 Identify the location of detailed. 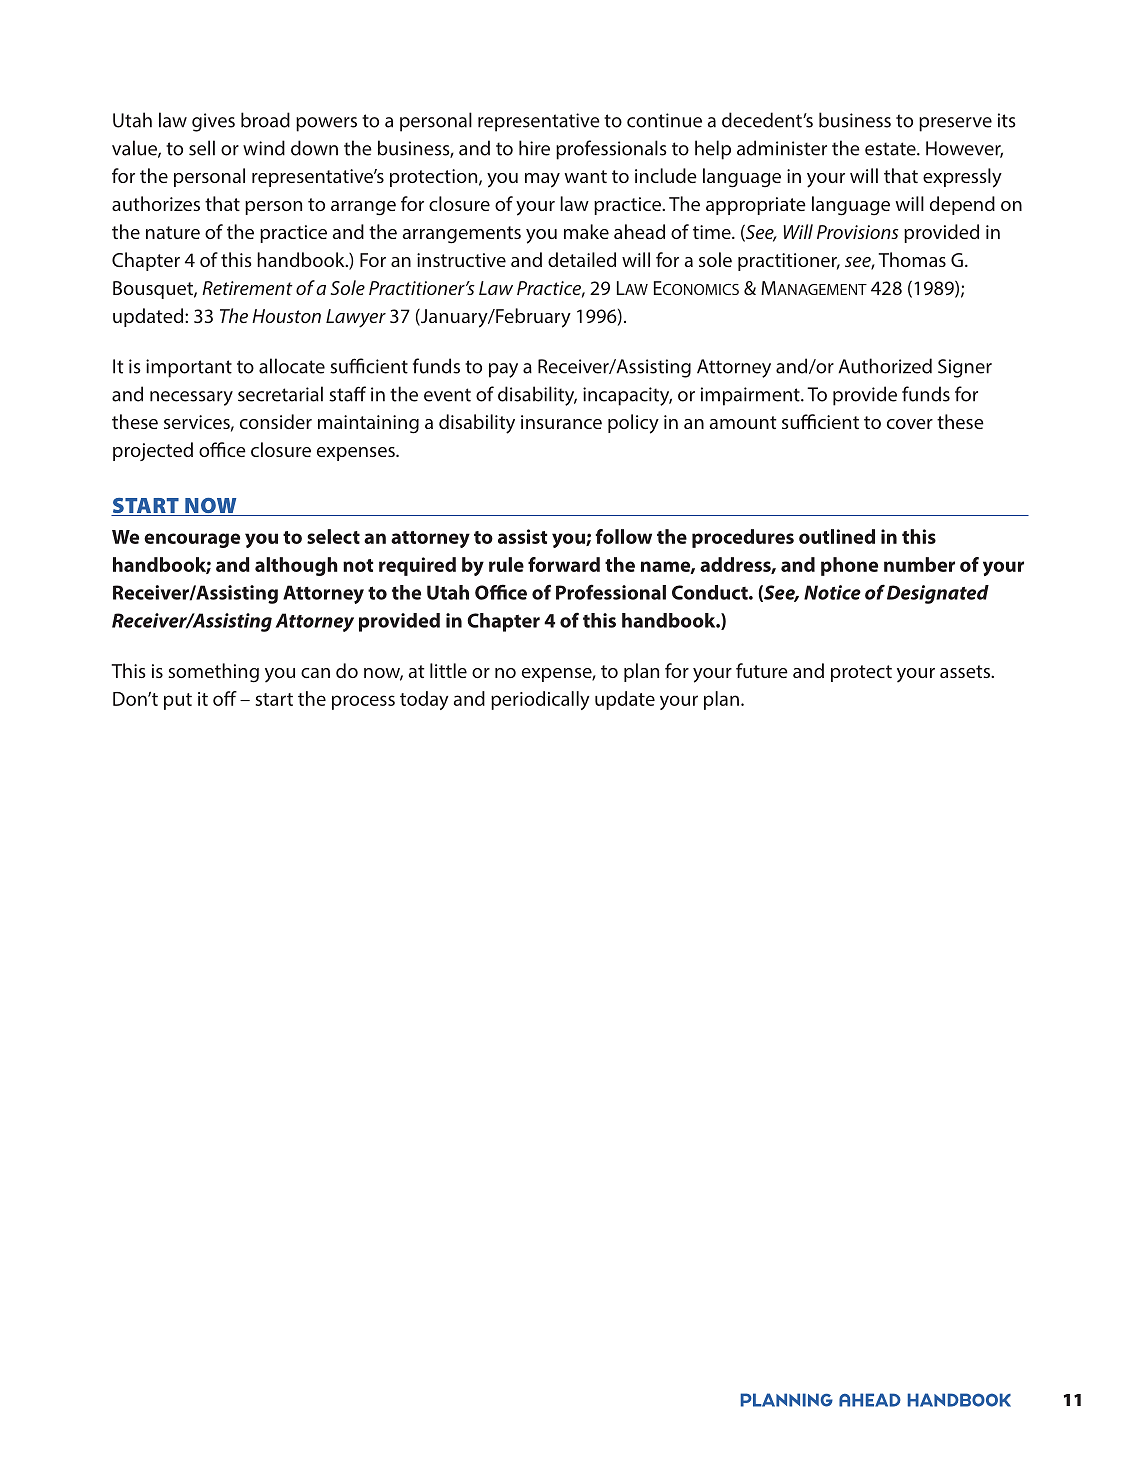
(582, 259).
